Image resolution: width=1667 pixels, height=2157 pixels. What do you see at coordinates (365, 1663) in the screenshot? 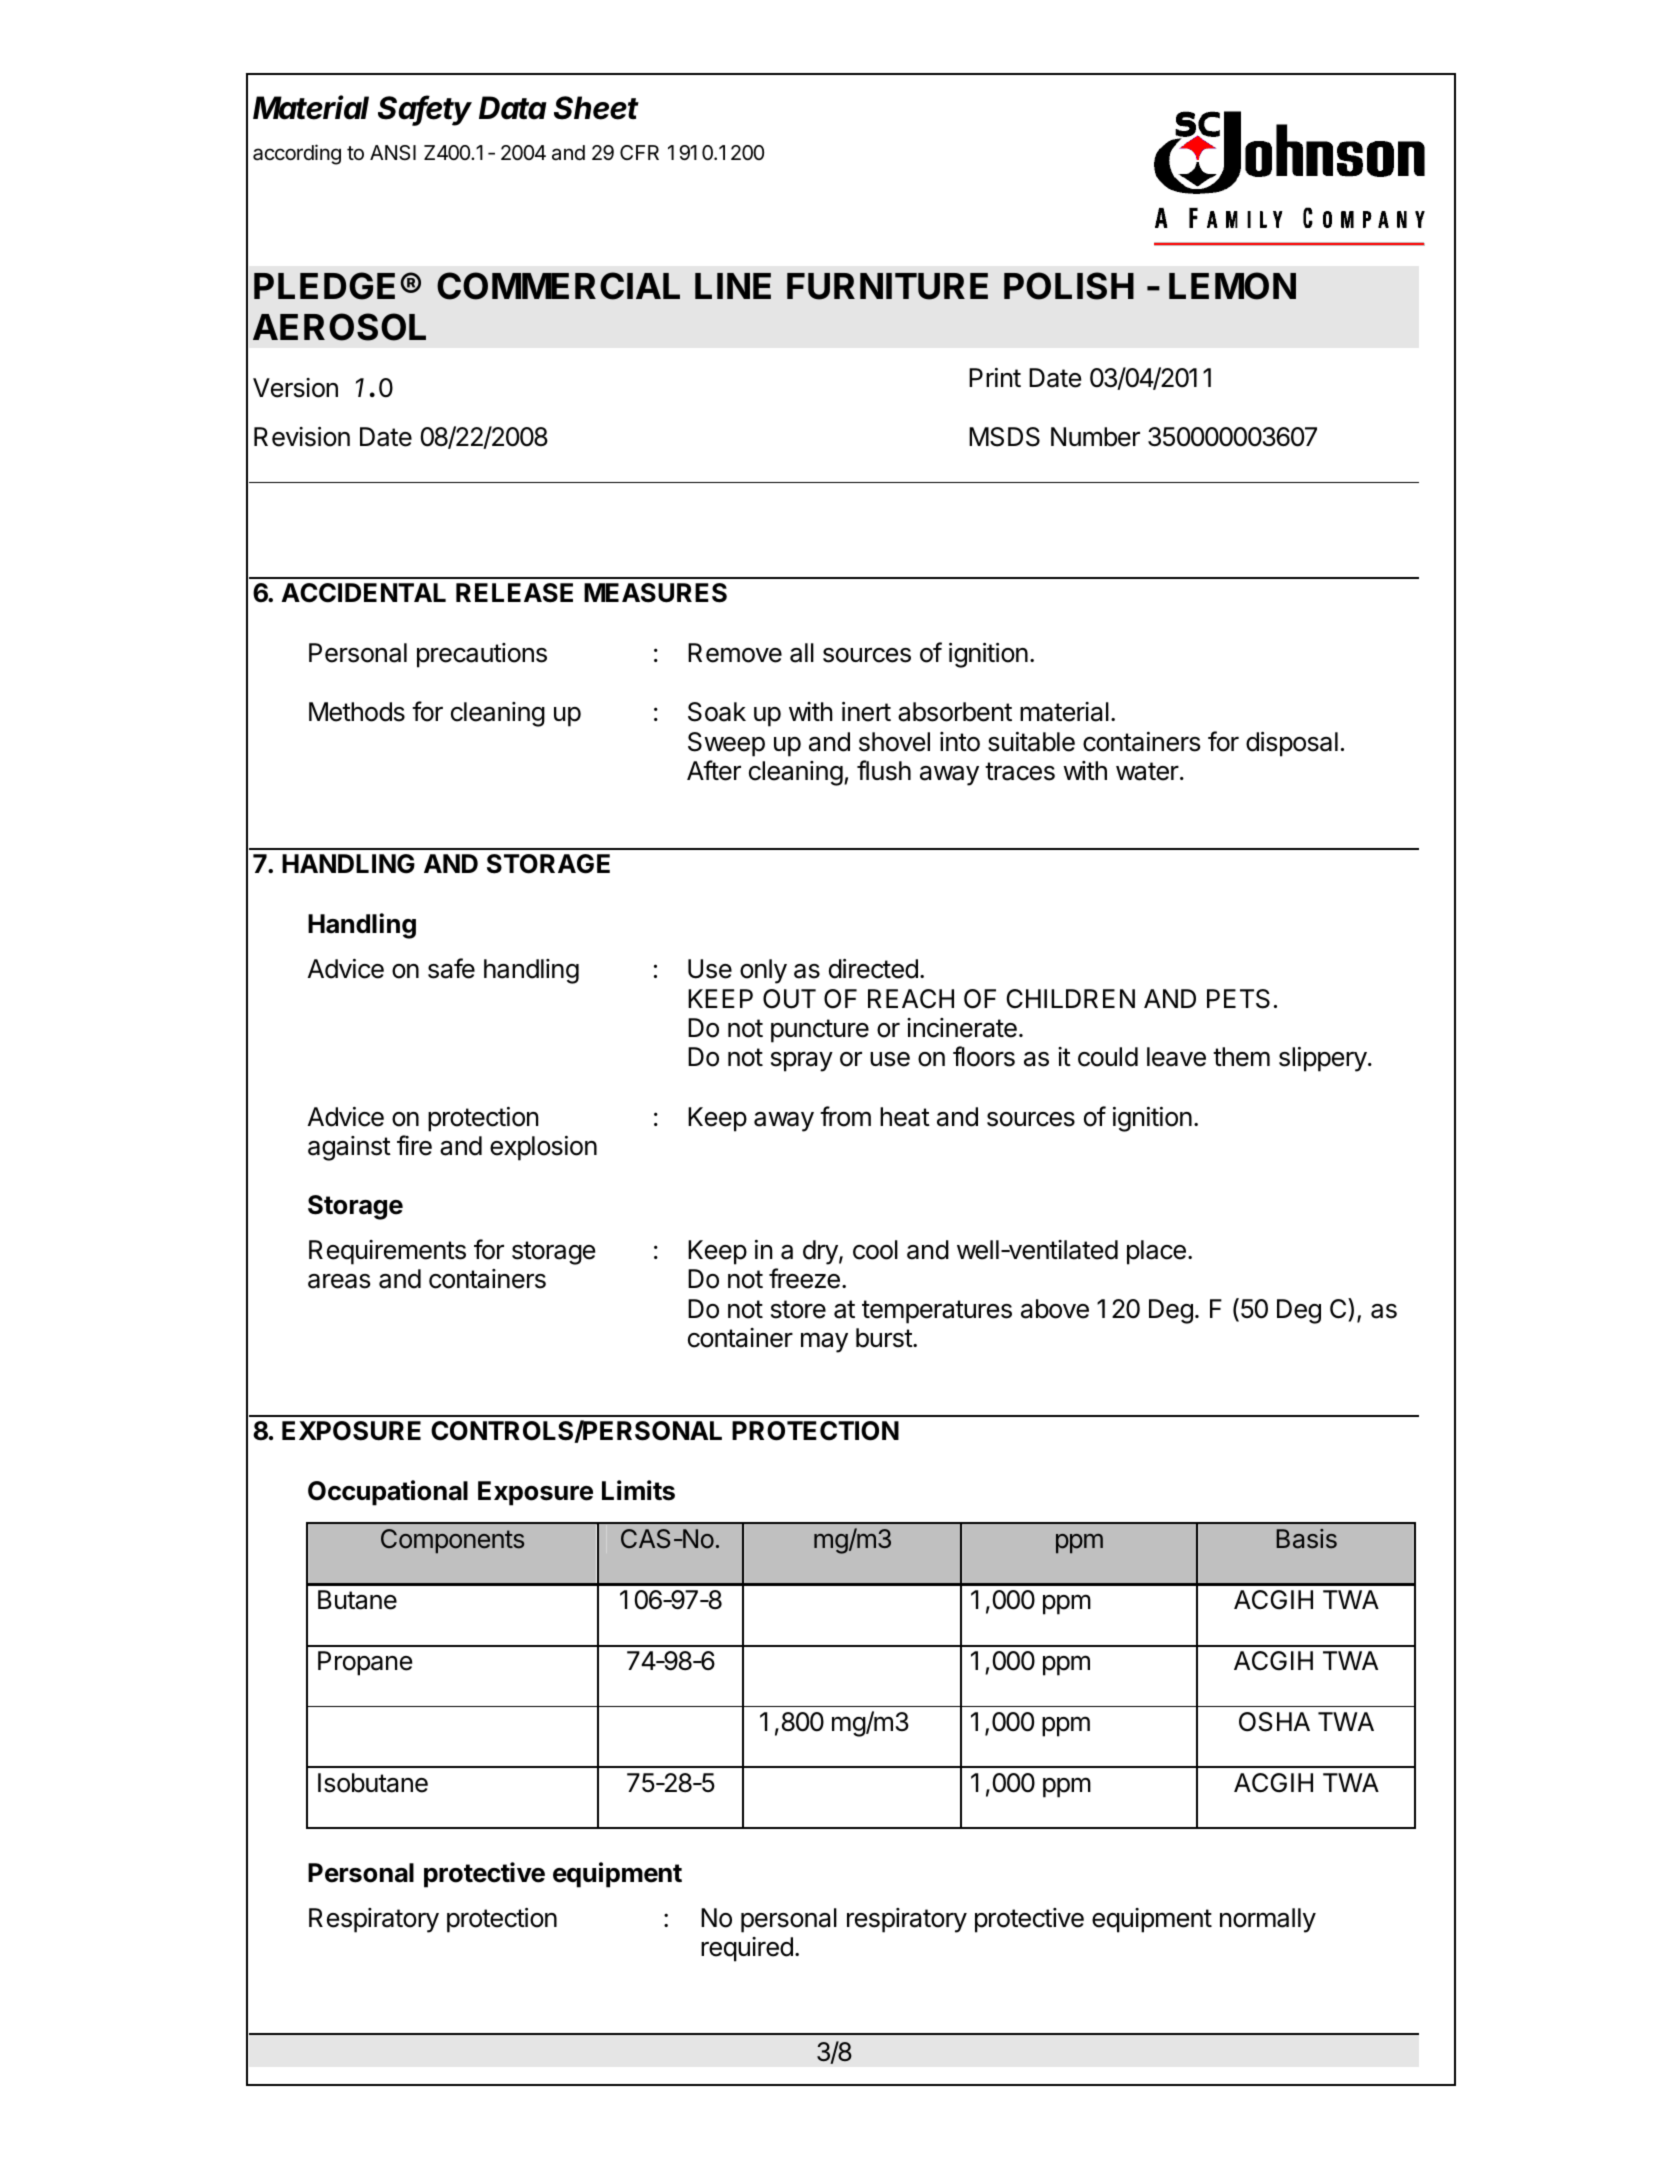
I see `Propane` at bounding box center [365, 1663].
